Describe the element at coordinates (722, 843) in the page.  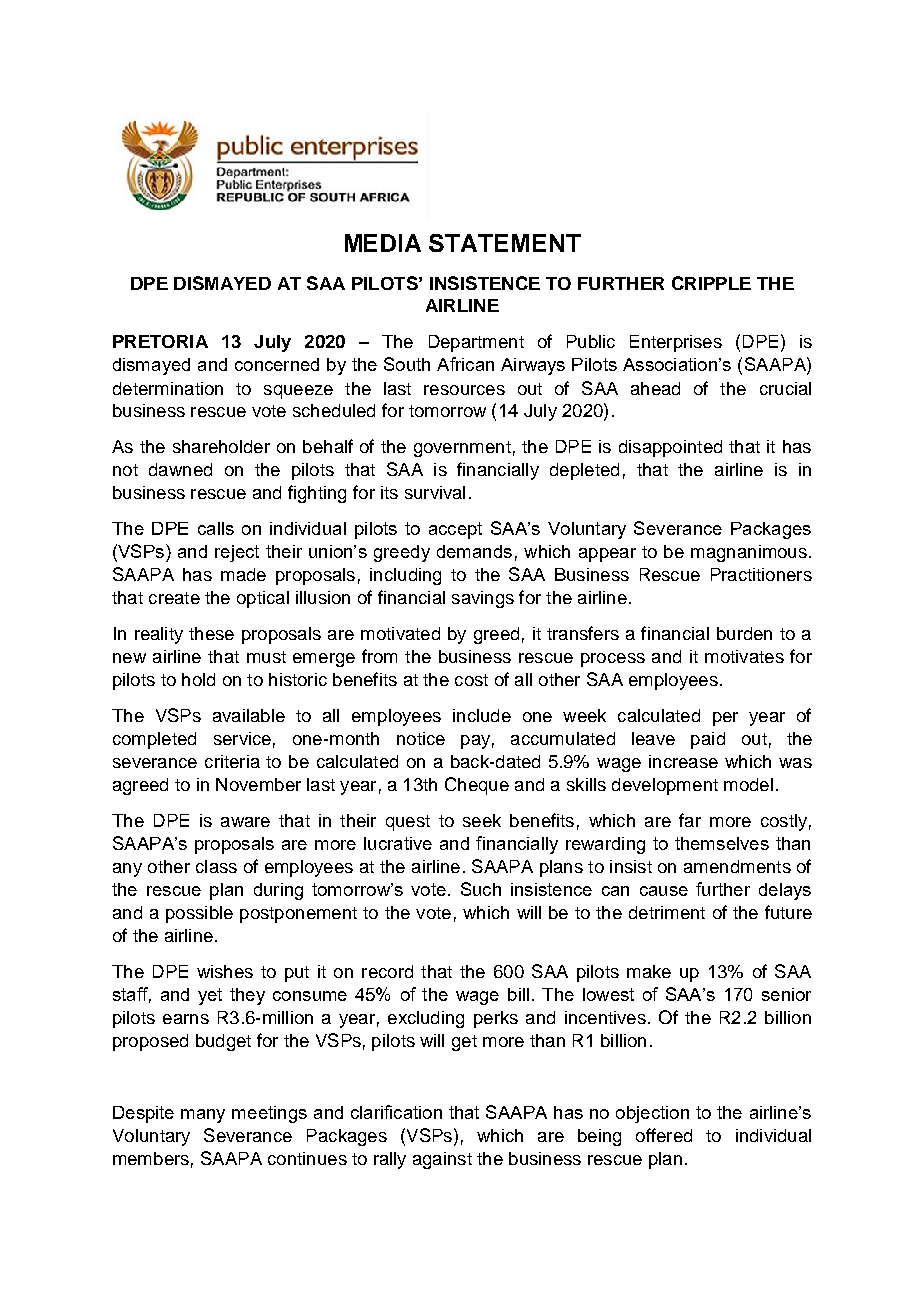
I see `themselves` at that location.
